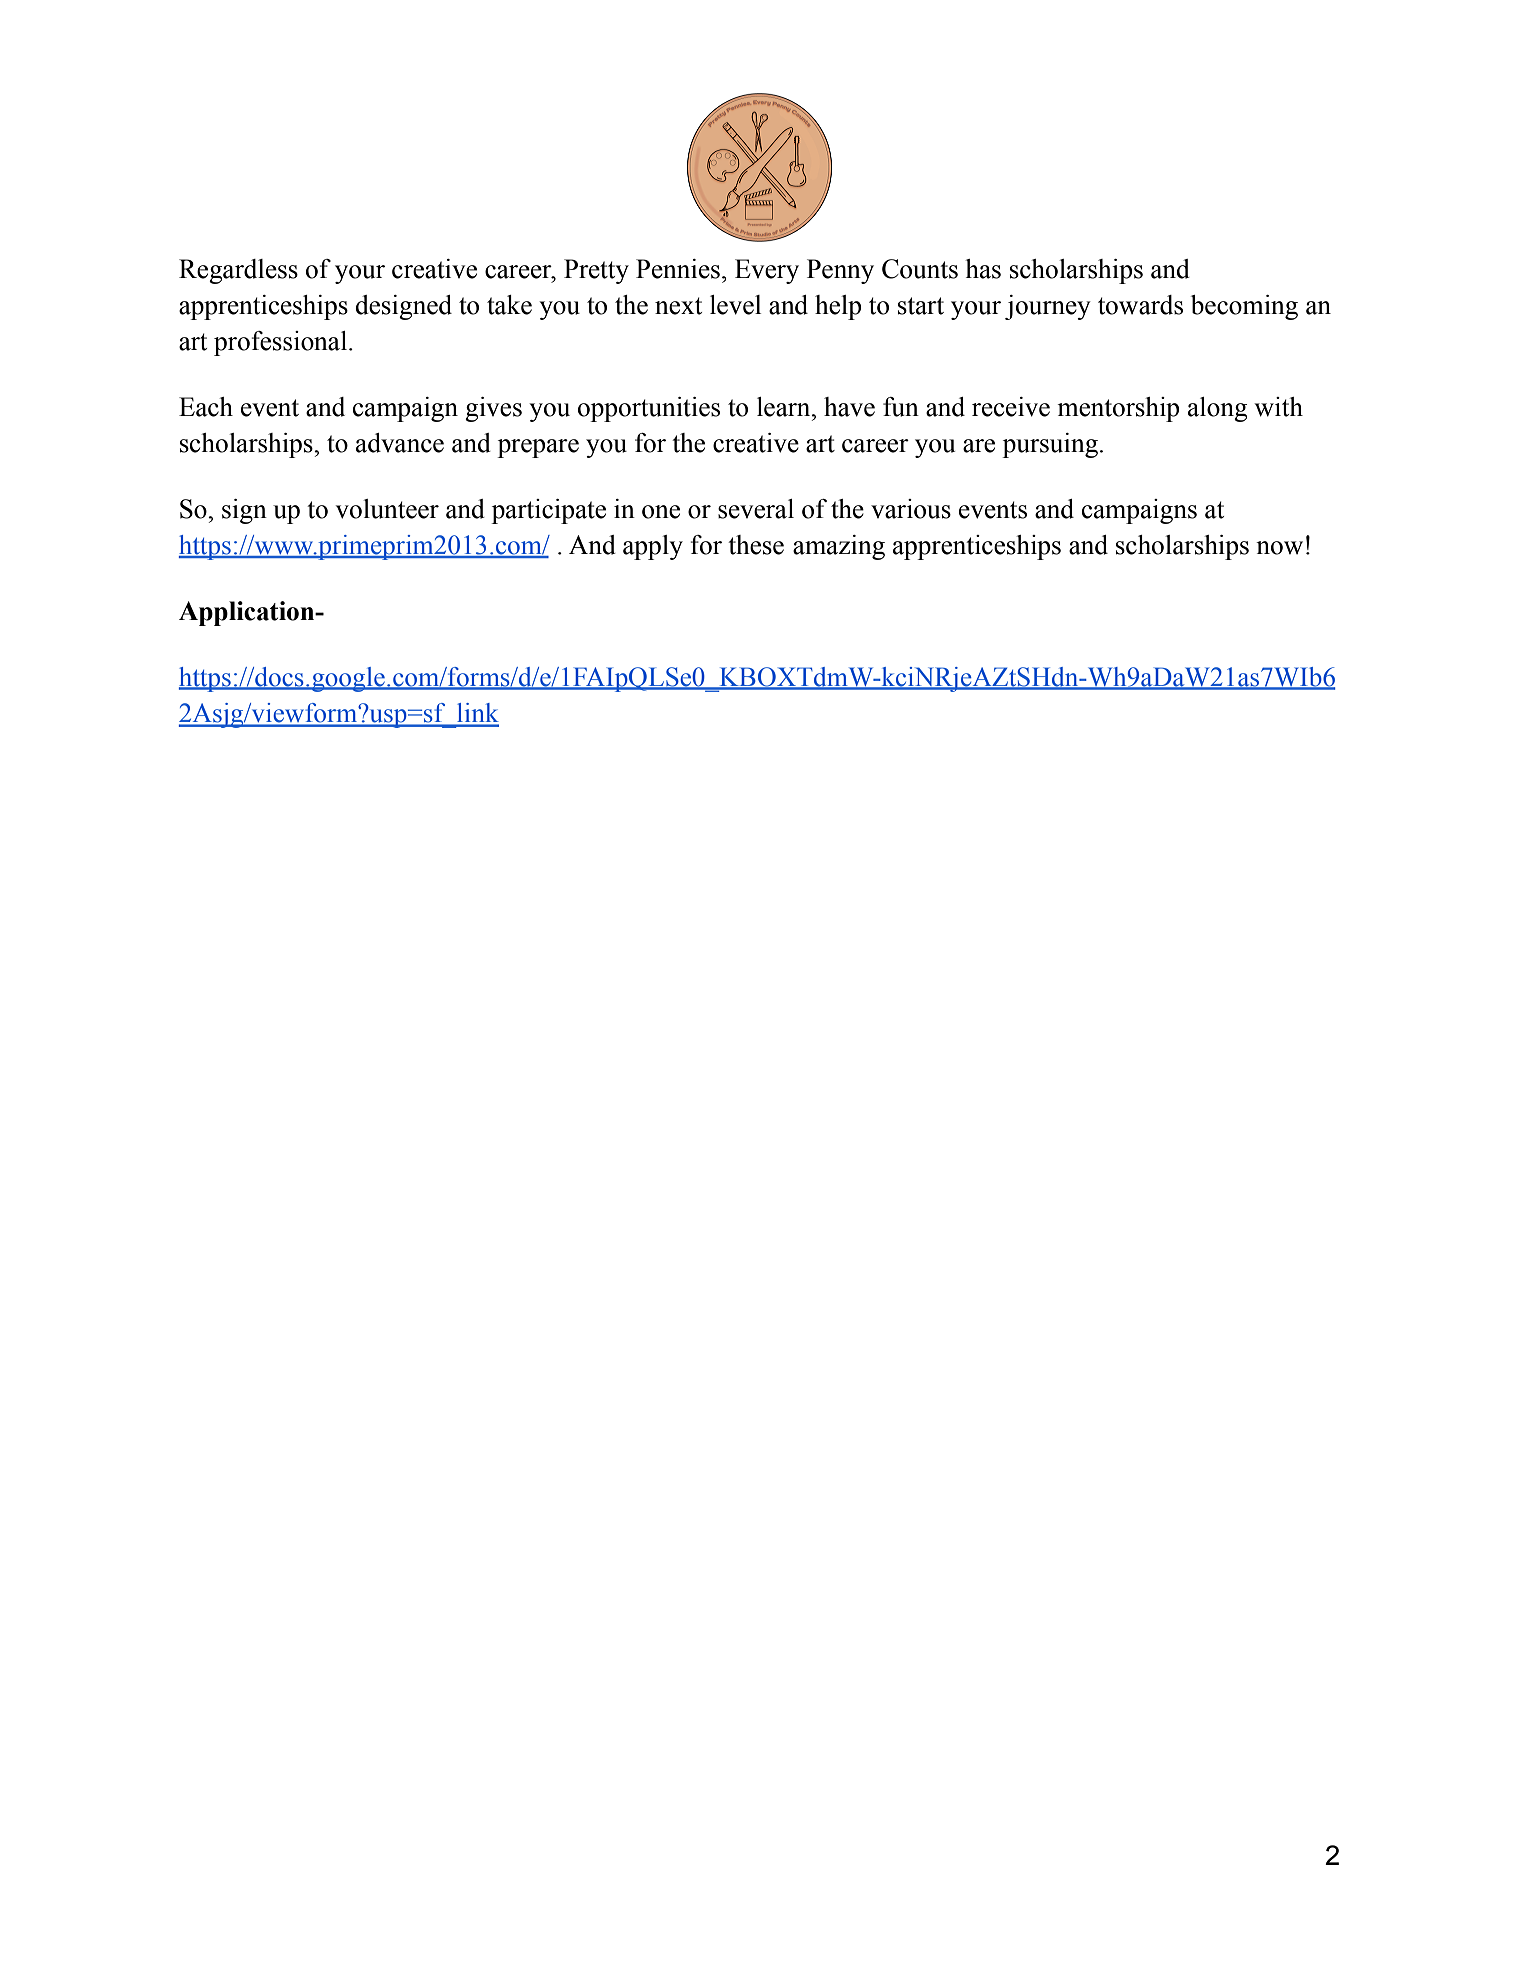  Describe the element at coordinates (538, 448) in the screenshot. I see `prepare` at that location.
